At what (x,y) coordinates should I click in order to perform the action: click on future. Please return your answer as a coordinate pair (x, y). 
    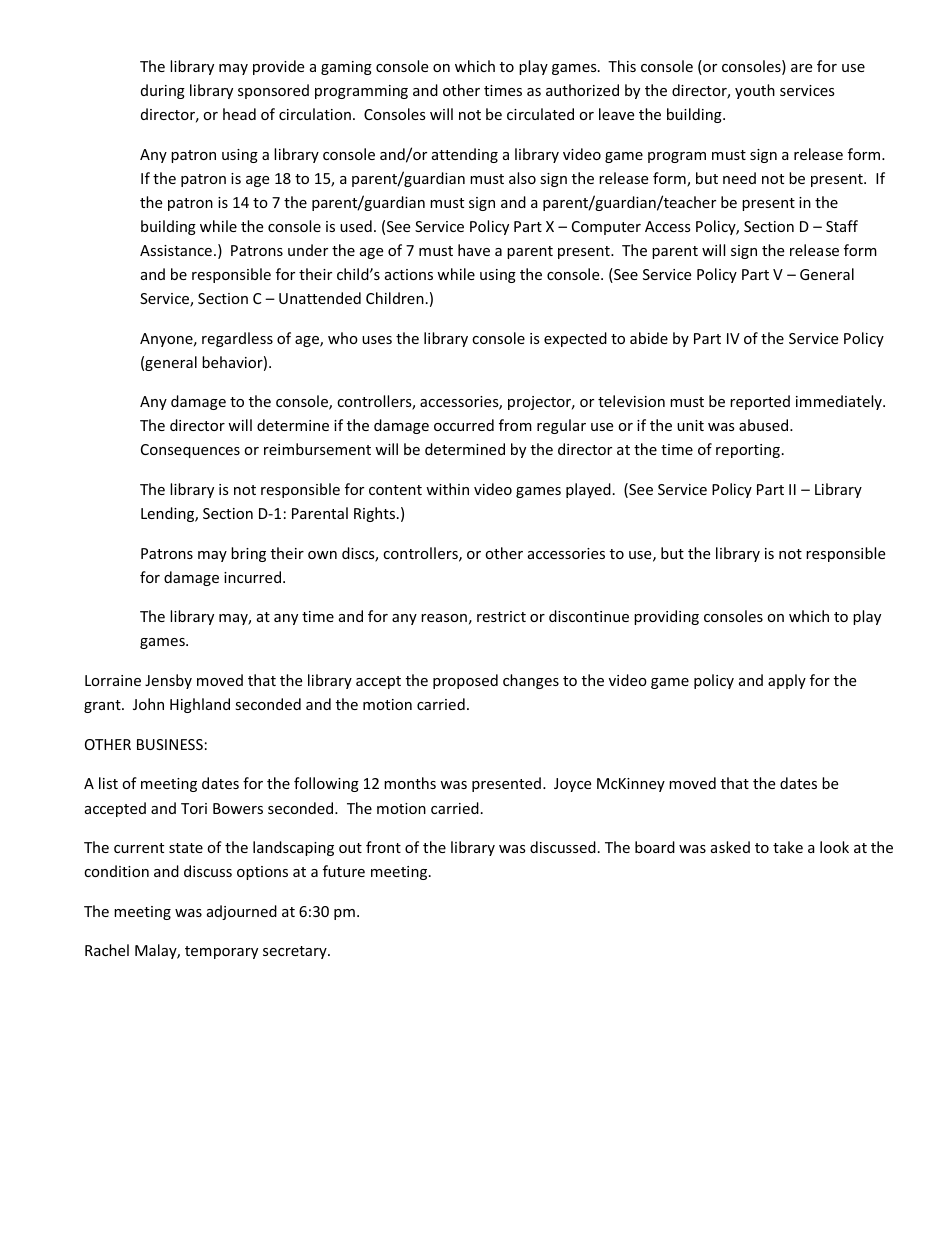
    Looking at the image, I should click on (344, 871).
